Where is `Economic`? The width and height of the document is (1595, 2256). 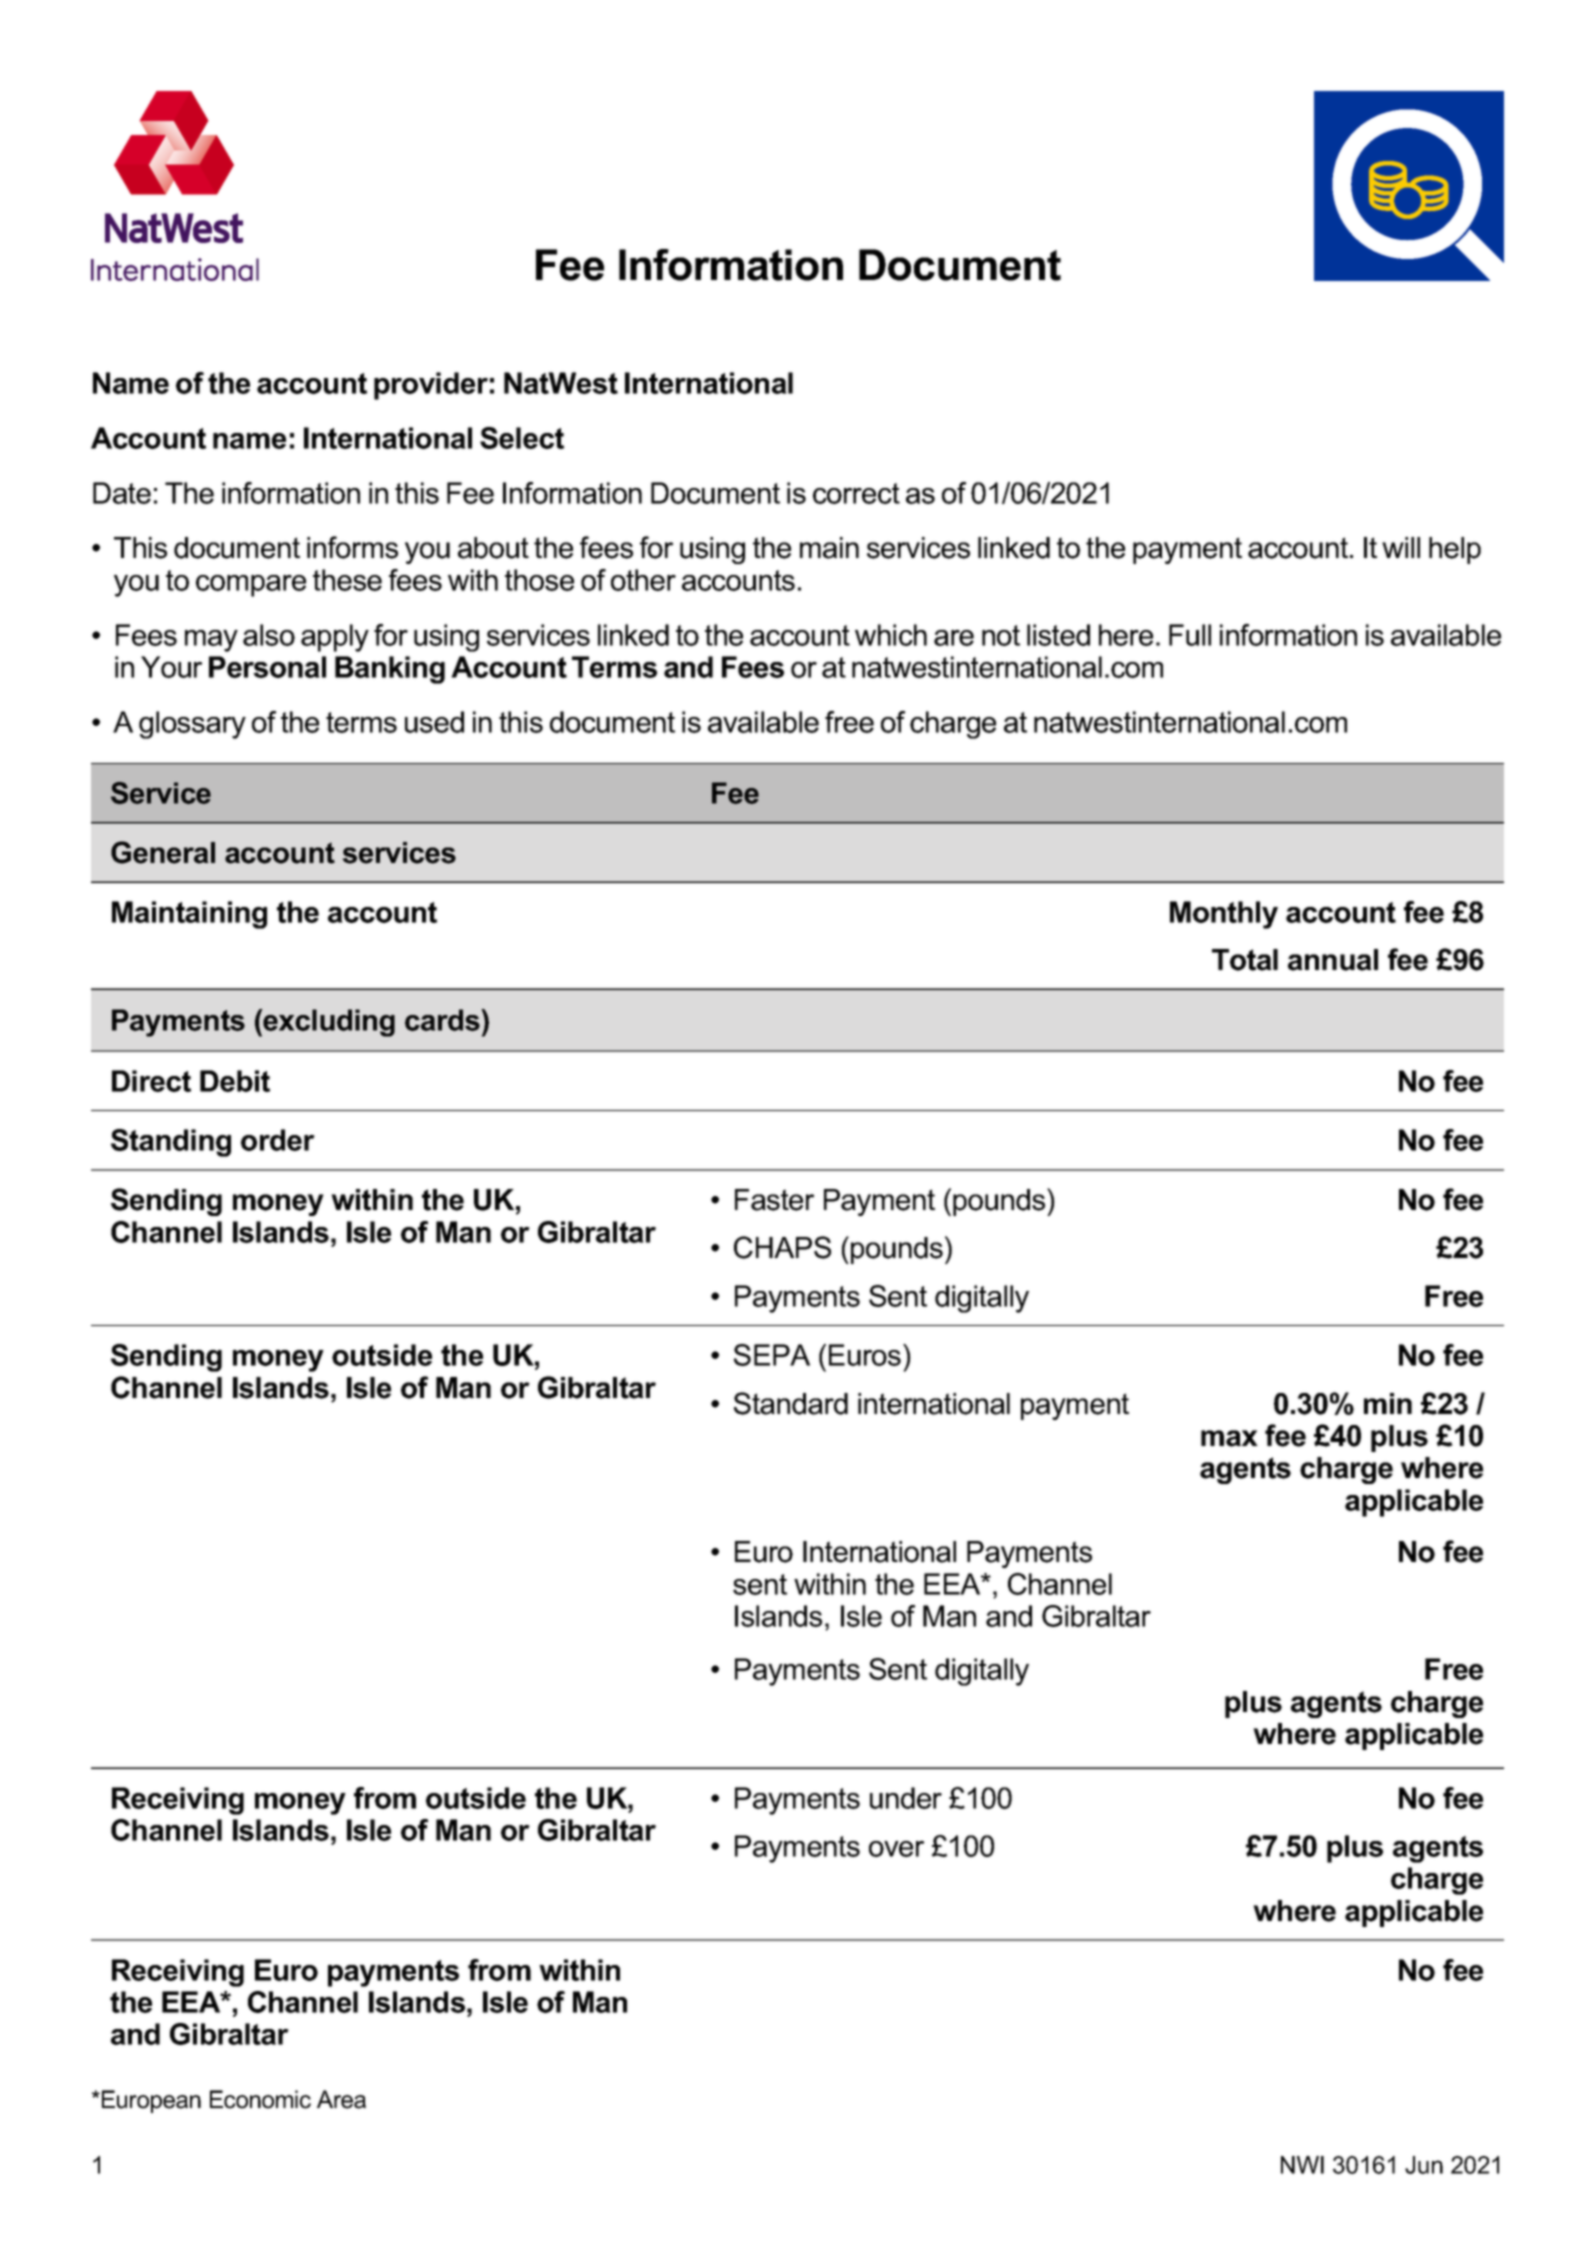 Economic is located at coordinates (260, 2099).
